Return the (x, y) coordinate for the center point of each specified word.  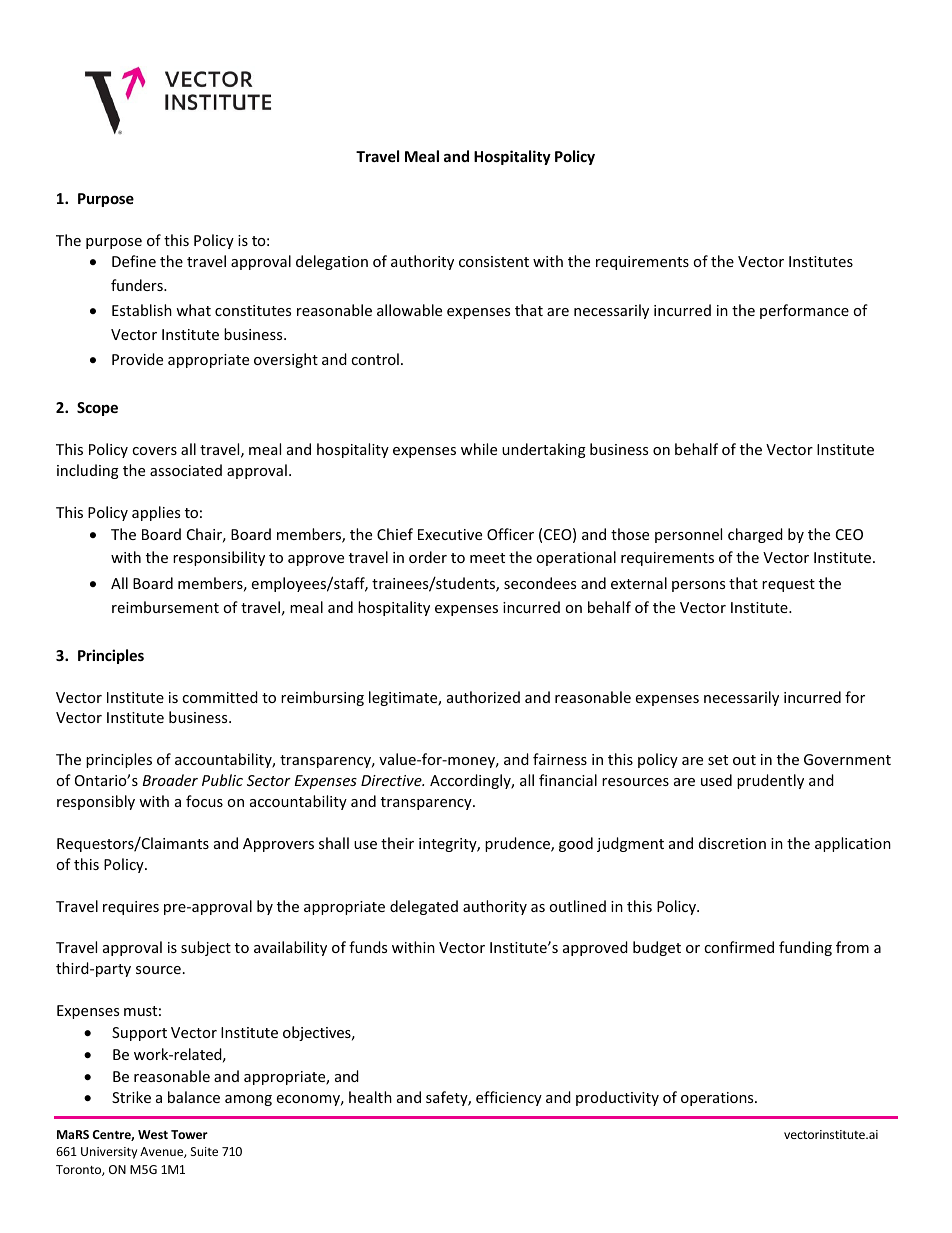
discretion (732, 843)
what (193, 310)
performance (804, 311)
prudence (518, 844)
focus (204, 801)
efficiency (509, 1098)
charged (755, 535)
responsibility (219, 558)
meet (487, 558)
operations (718, 1099)
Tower (189, 1134)
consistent (494, 261)
